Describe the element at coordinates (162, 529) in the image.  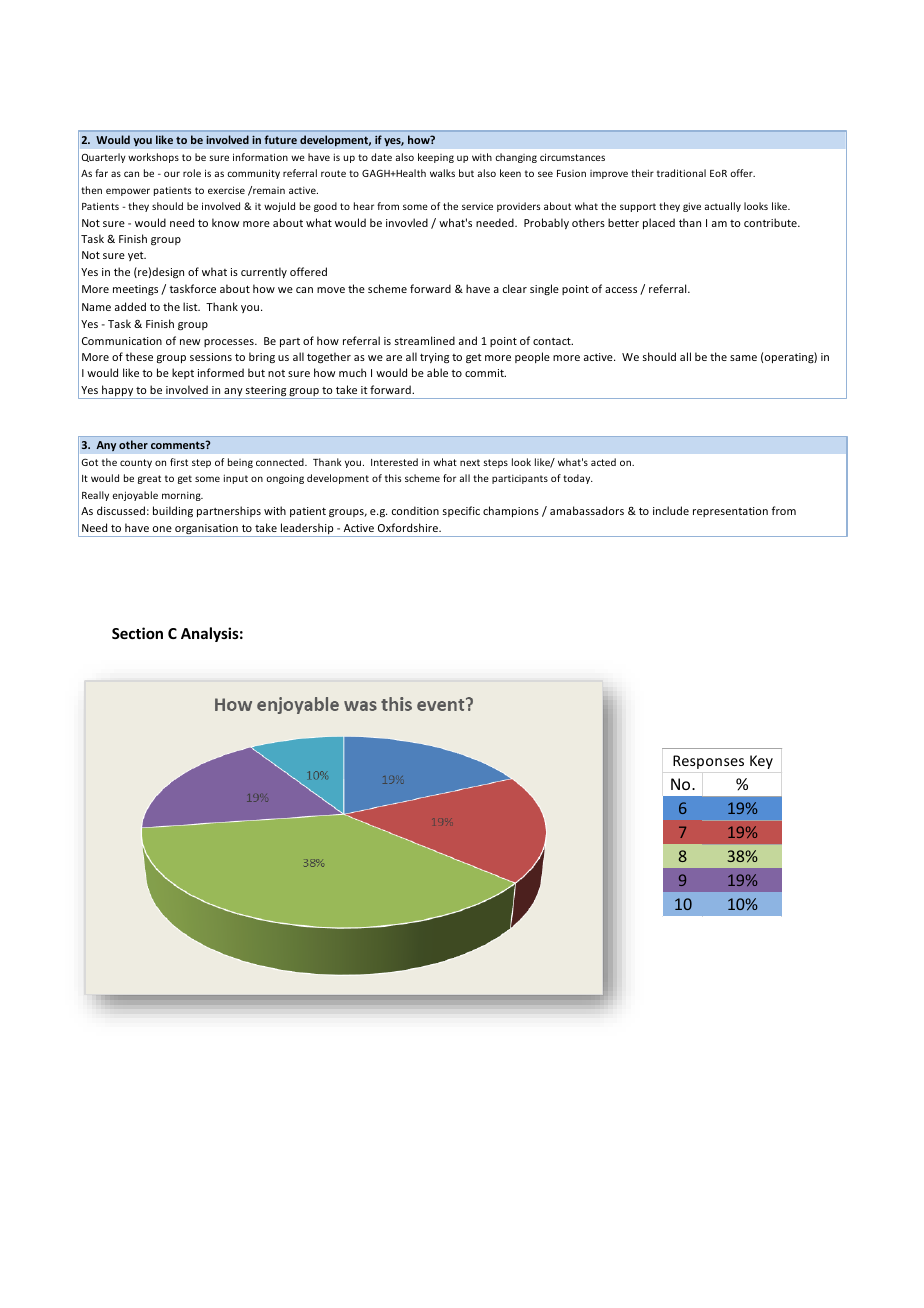
I see `one` at that location.
